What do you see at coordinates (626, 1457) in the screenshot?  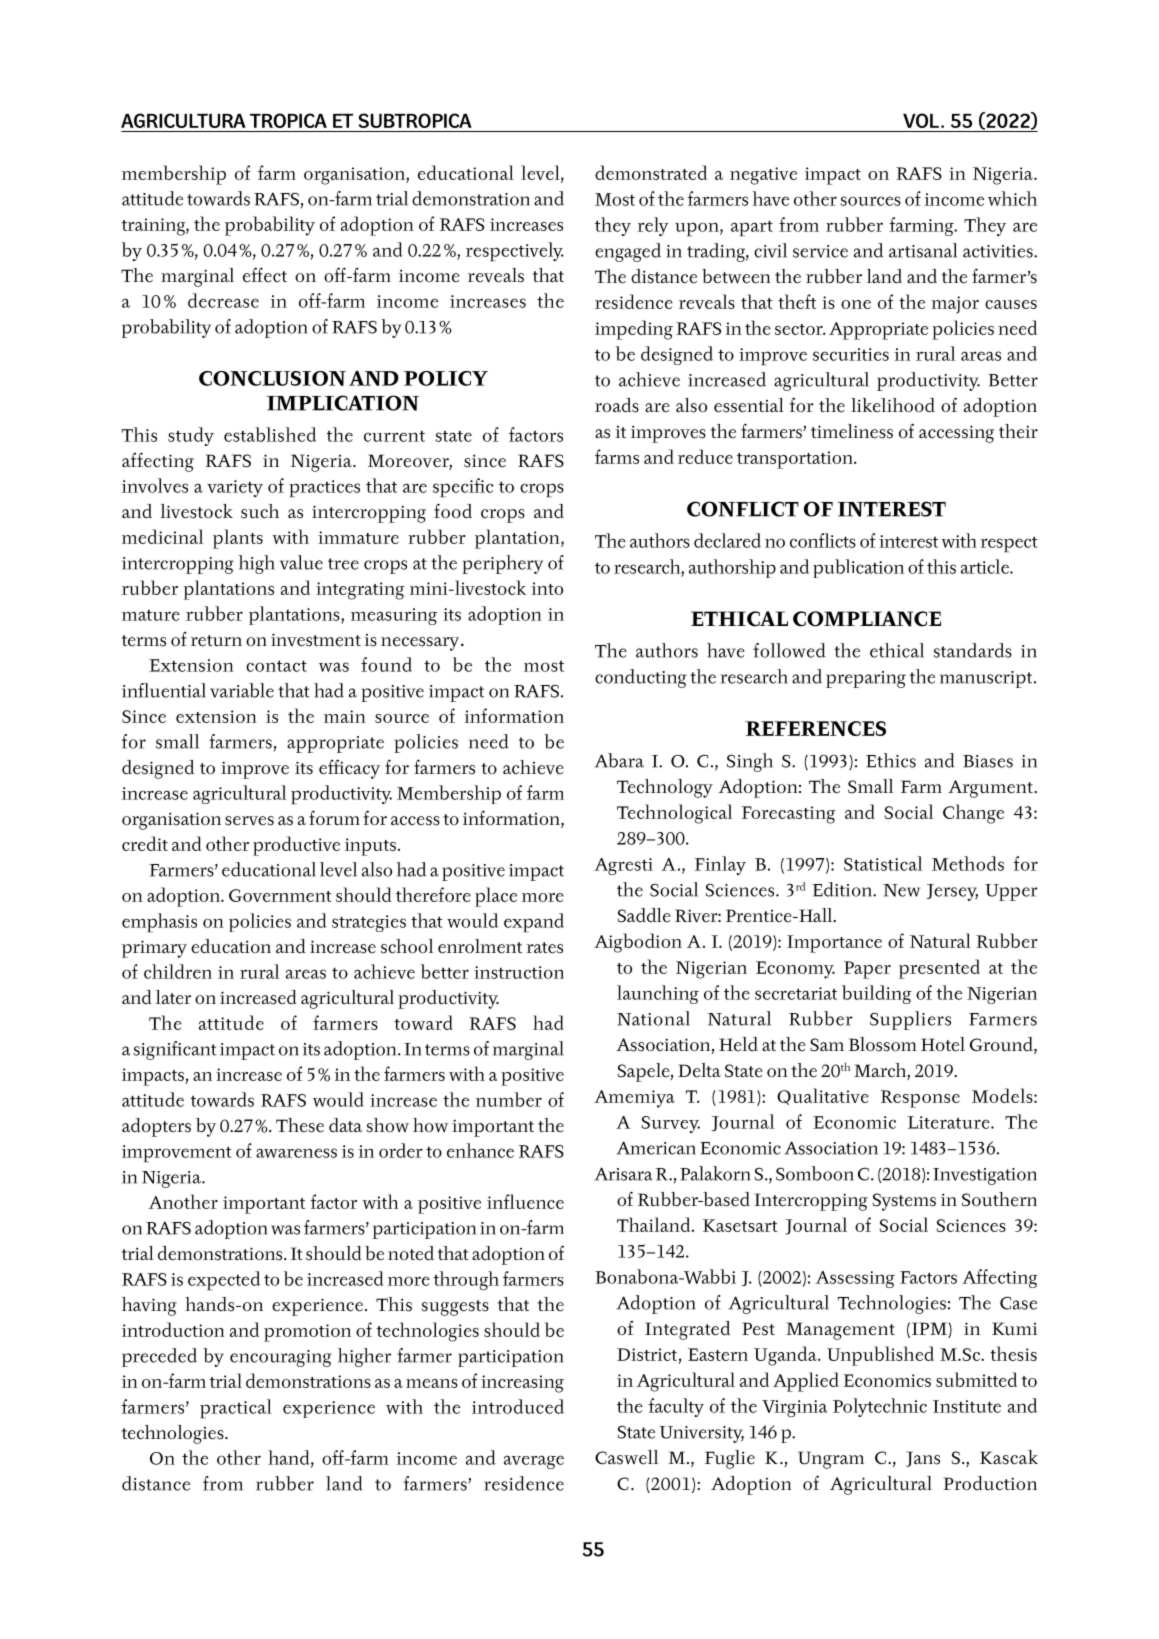 I see `Caswell` at bounding box center [626, 1457].
